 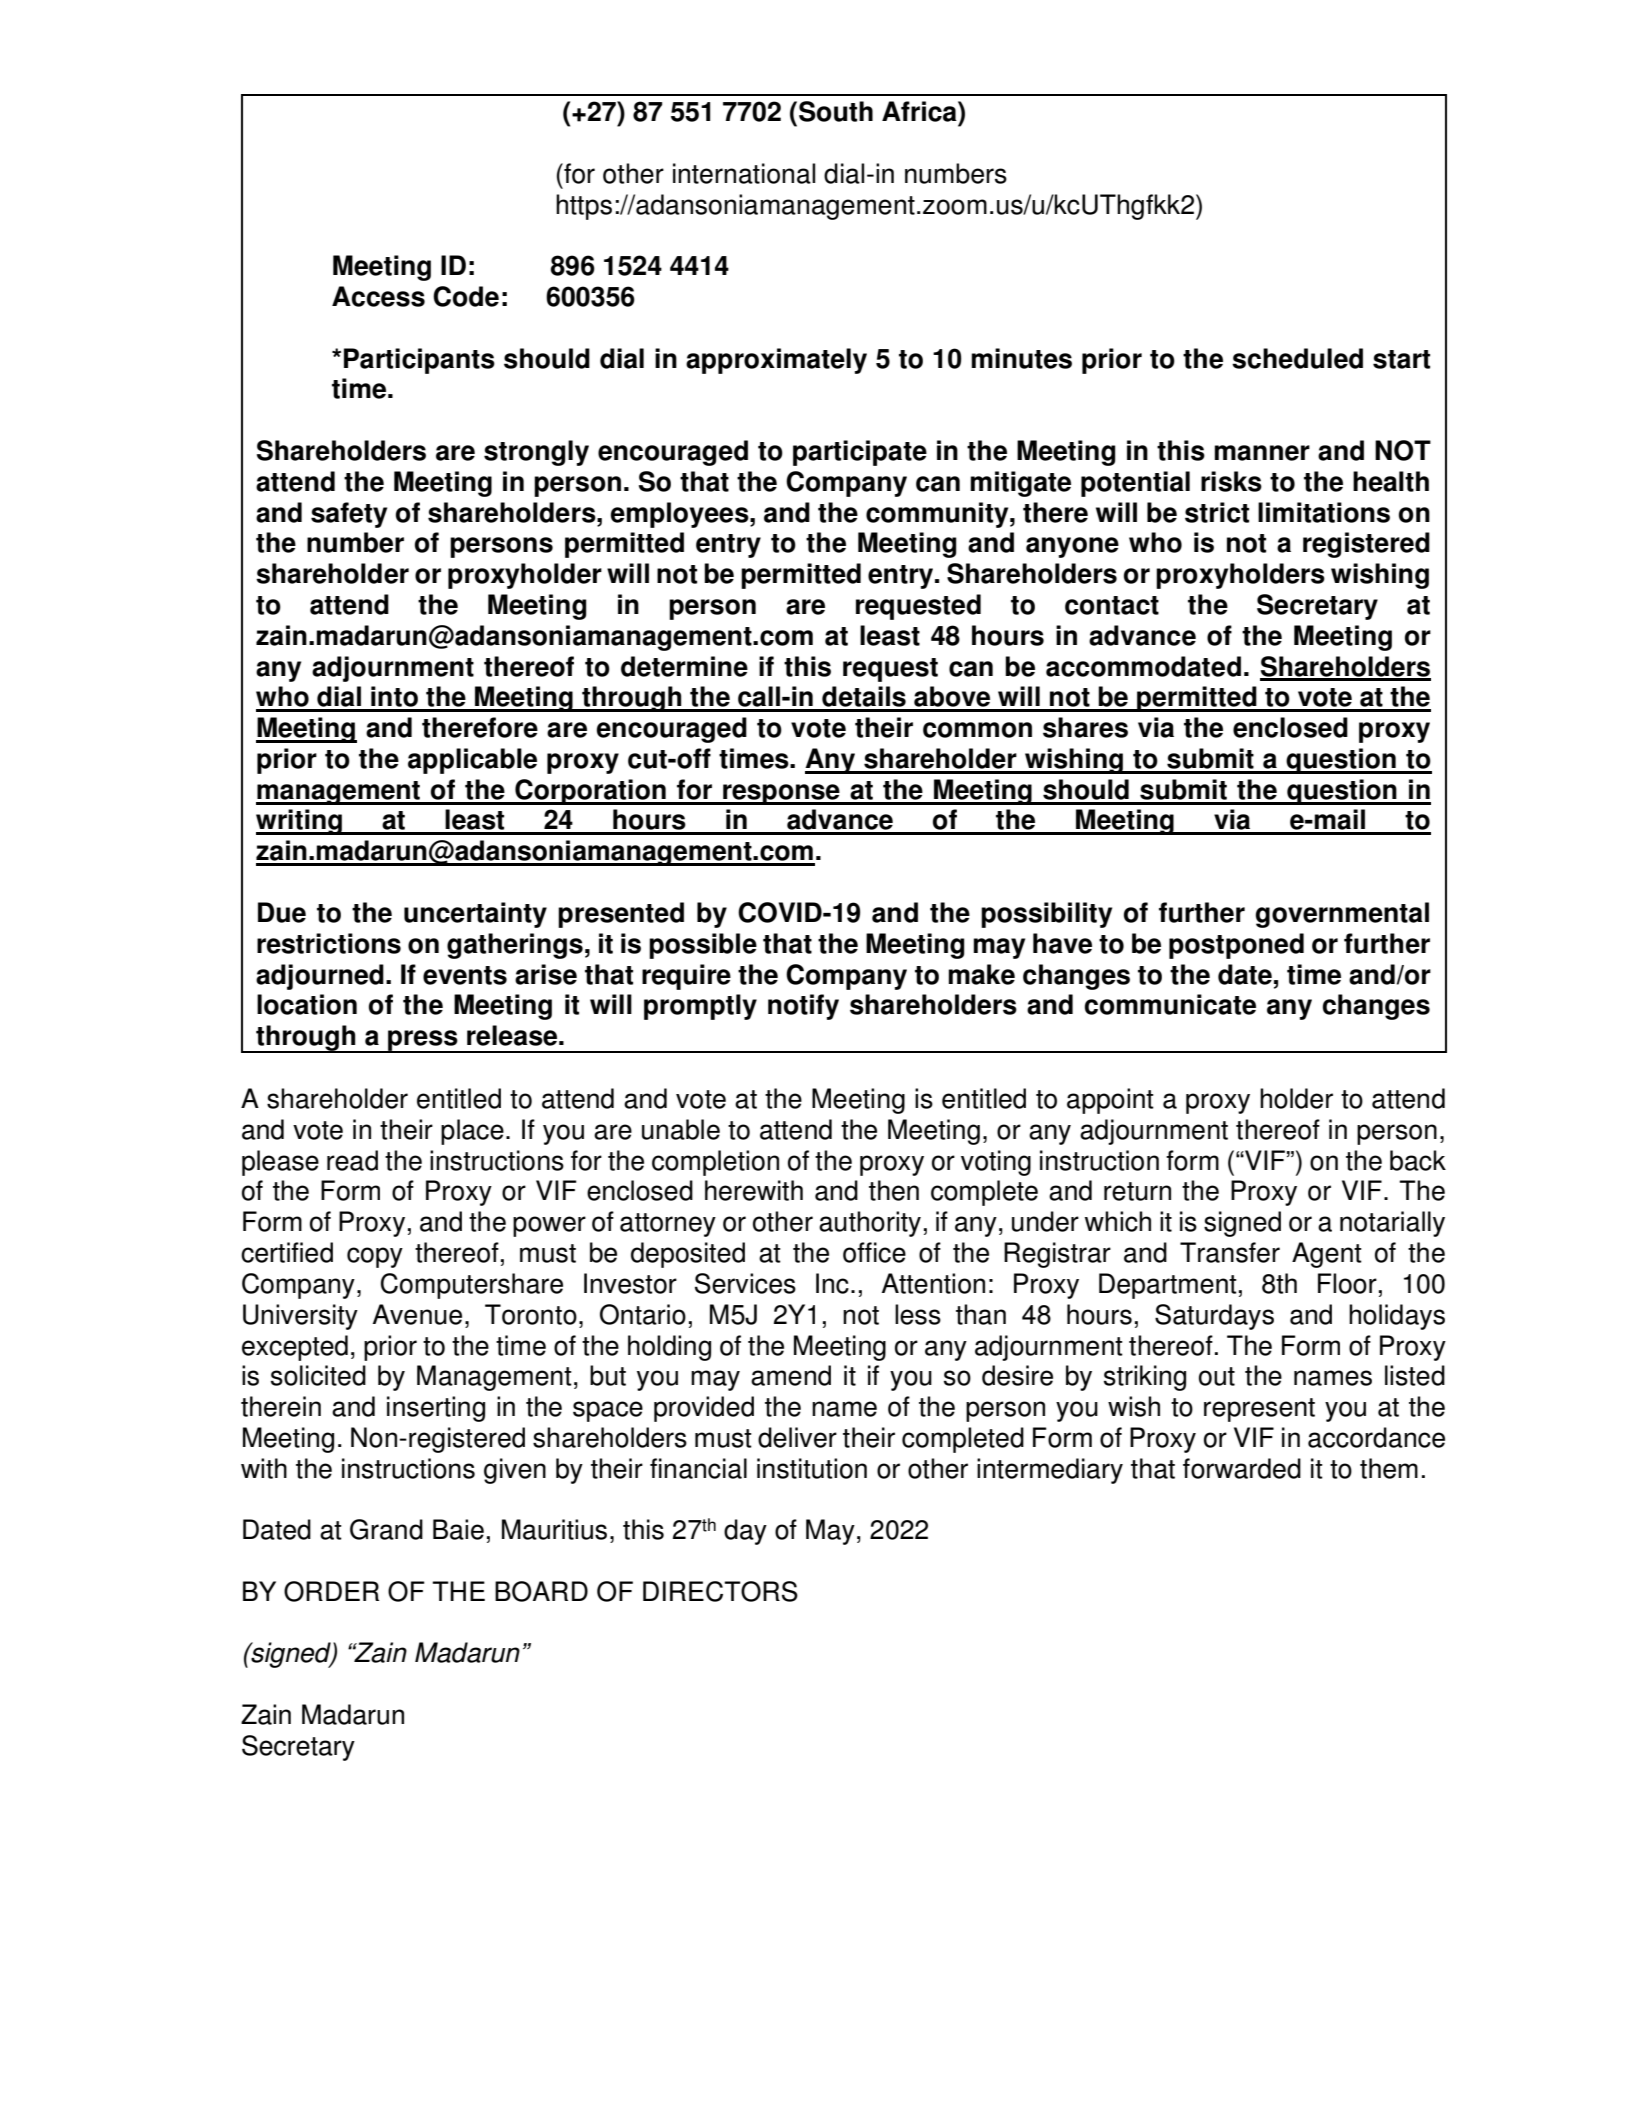 What do you see at coordinates (475, 915) in the screenshot?
I see `uncertainty` at bounding box center [475, 915].
